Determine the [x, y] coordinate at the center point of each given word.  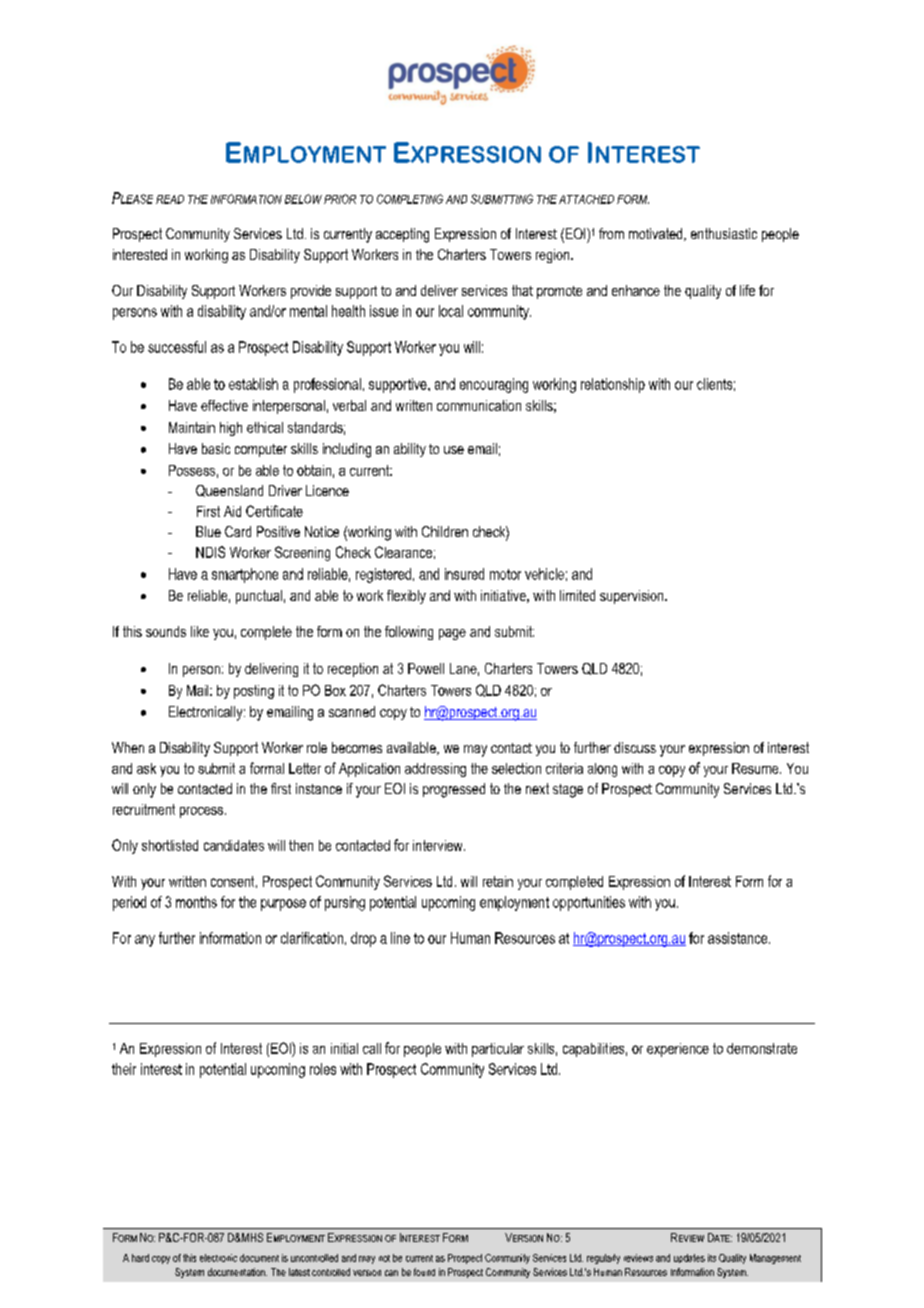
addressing [435, 770]
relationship [613, 385]
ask [146, 768]
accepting [402, 235]
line [400, 938]
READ [170, 199]
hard [140, 1258]
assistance [739, 938]
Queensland [229, 491]
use [454, 450]
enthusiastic [724, 233]
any [145, 941]
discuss [635, 747]
